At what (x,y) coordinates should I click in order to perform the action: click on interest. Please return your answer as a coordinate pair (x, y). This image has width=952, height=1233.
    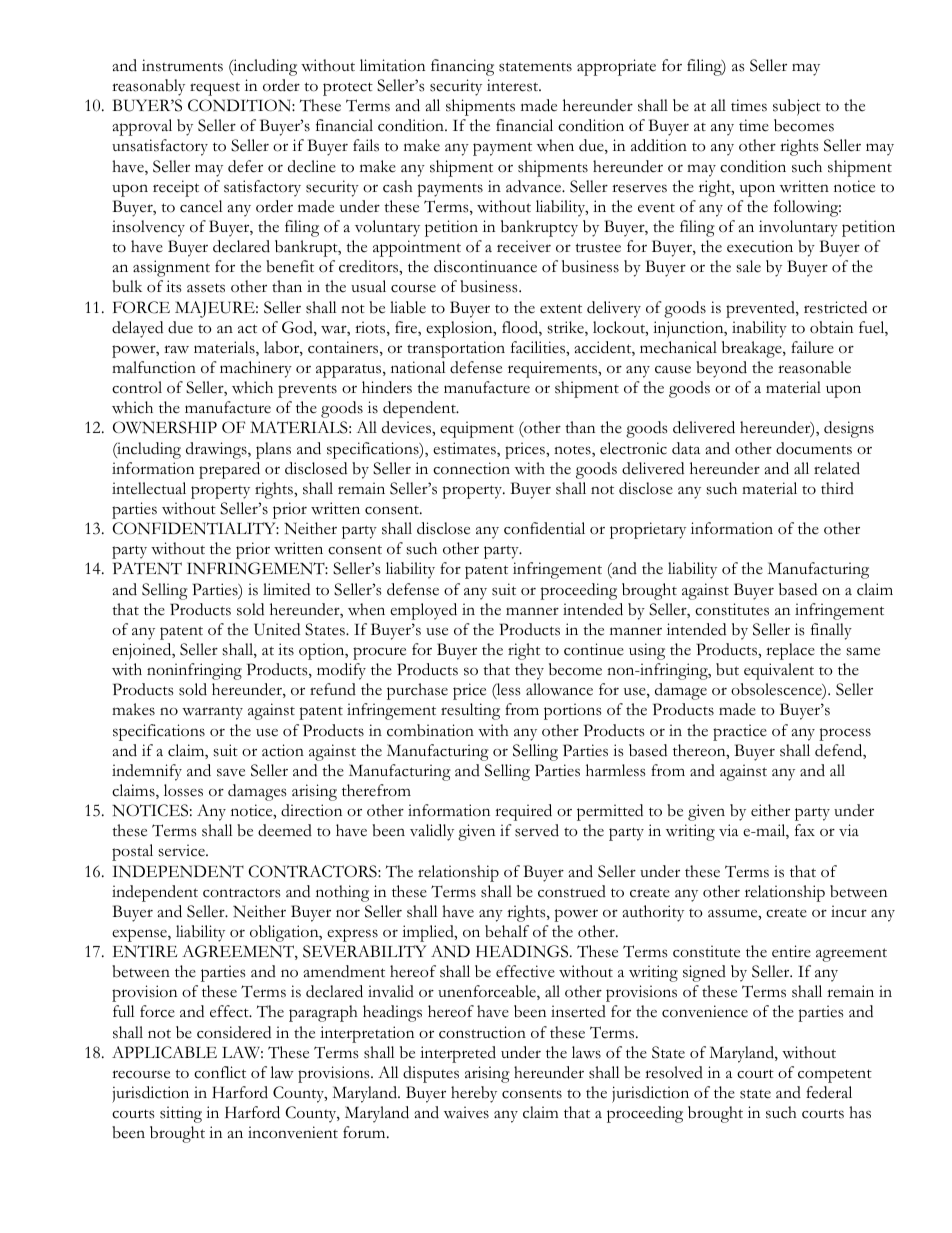
    Looking at the image, I should click on (514, 85).
